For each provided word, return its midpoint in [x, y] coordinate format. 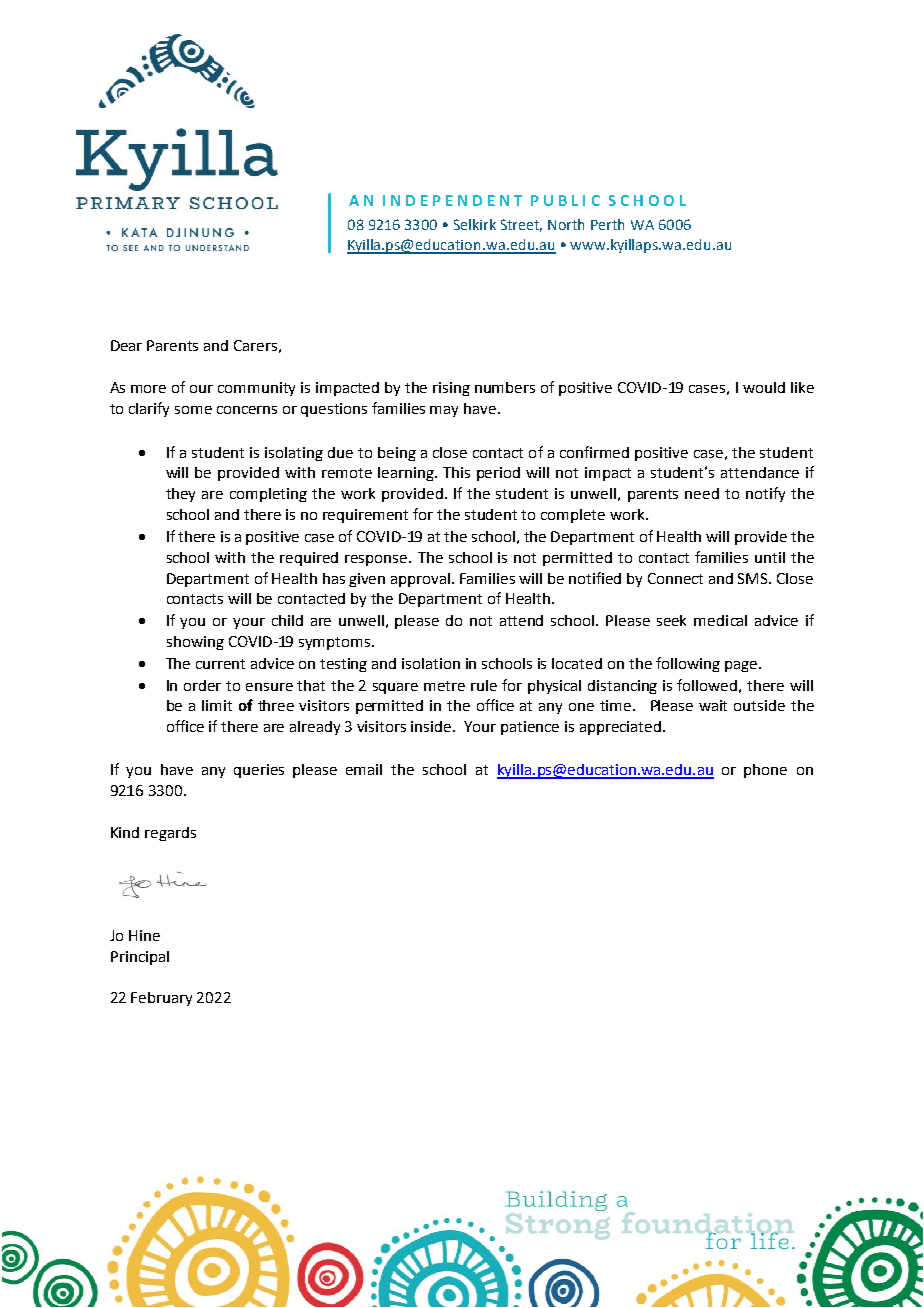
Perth [607, 224]
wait [713, 705]
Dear [126, 345]
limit [217, 705]
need [702, 493]
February [161, 999]
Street [521, 225]
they [180, 495]
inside [432, 726]
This [456, 472]
